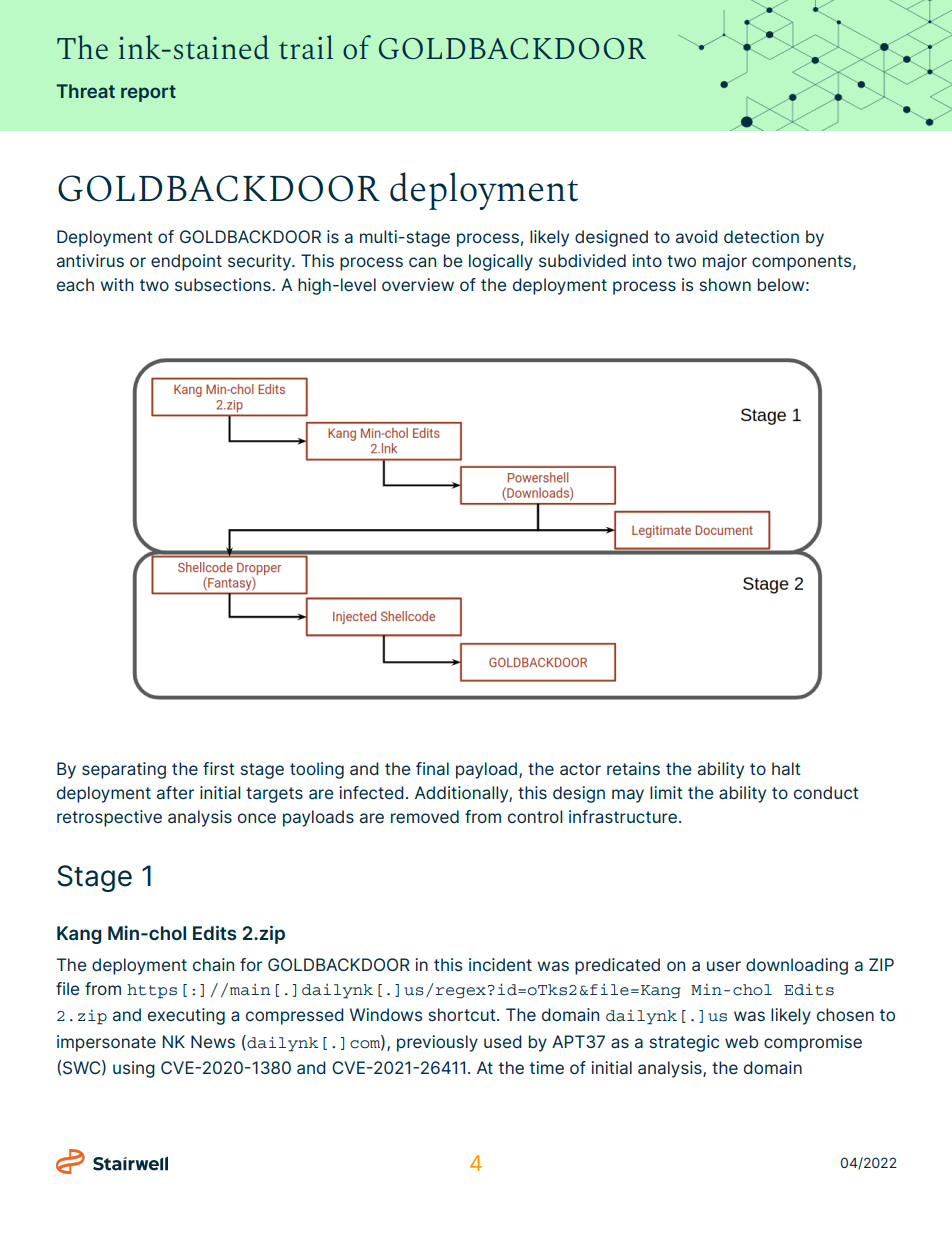 The width and height of the screenshot is (952, 1233). What do you see at coordinates (761, 236) in the screenshot?
I see `detection` at bounding box center [761, 236].
